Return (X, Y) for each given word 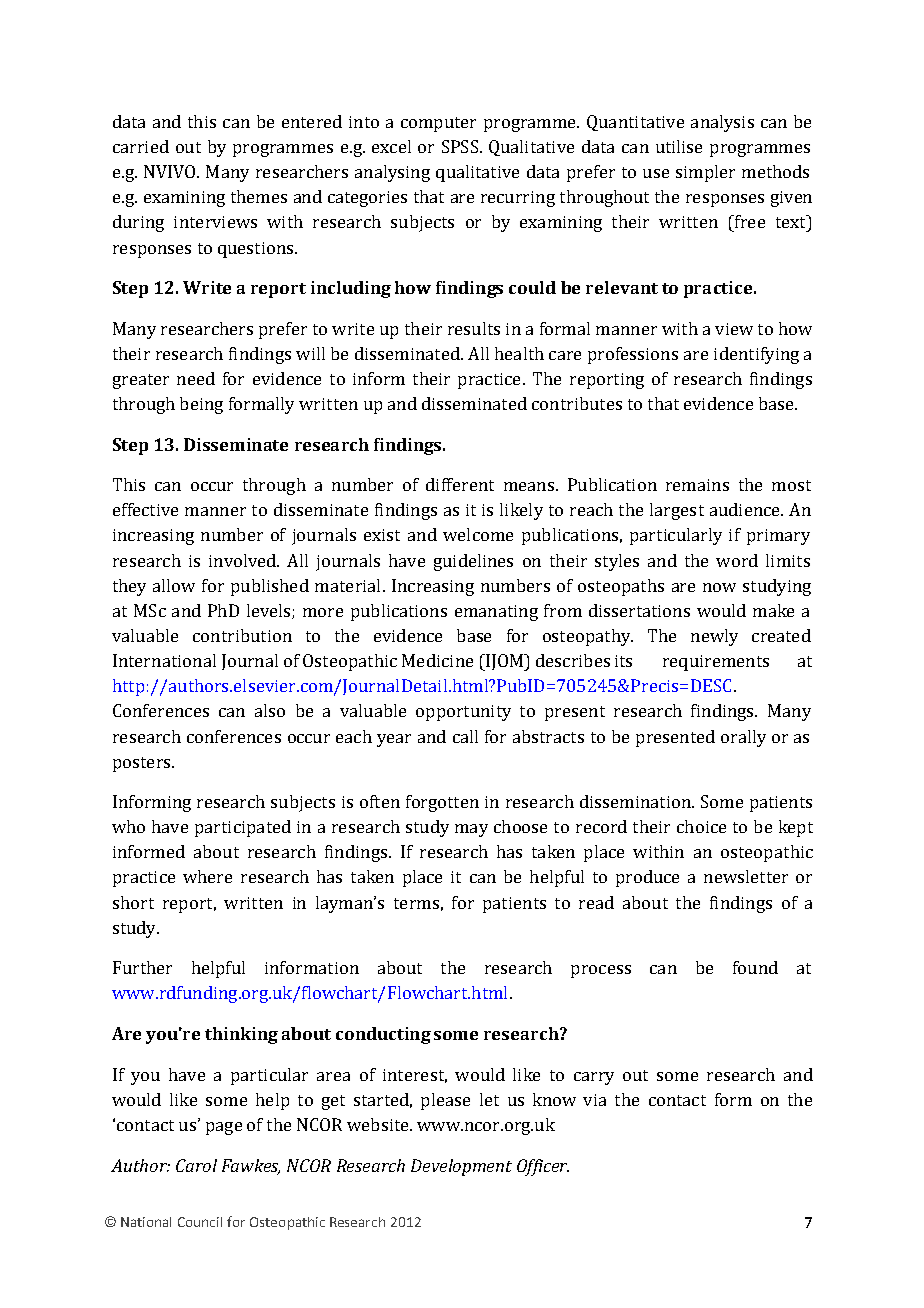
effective (145, 509)
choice (701, 826)
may (471, 830)
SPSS (460, 146)
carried (141, 146)
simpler (705, 173)
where (207, 876)
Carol (196, 1165)
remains (697, 485)
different (460, 484)
